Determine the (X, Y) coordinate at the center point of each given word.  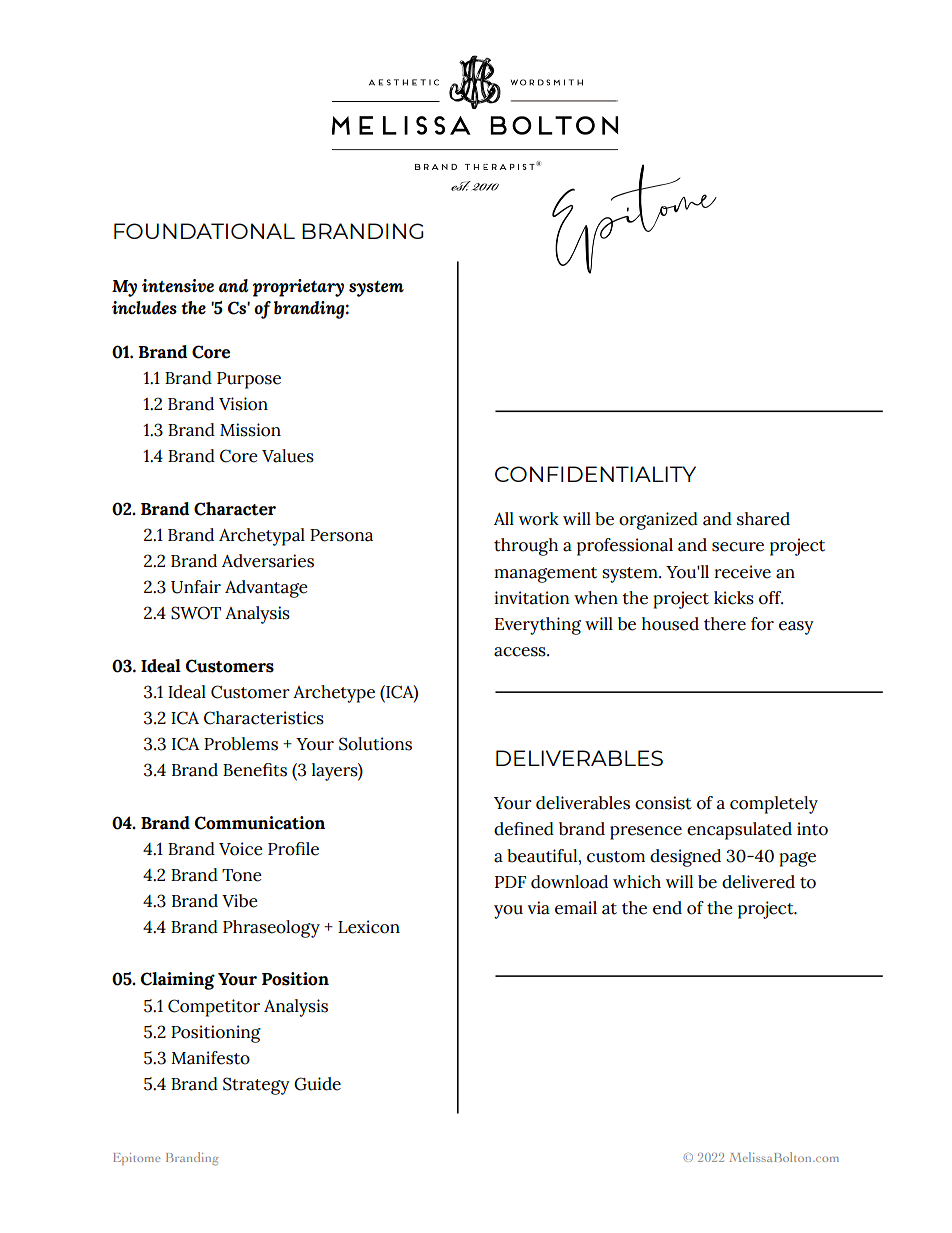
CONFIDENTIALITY (595, 474)
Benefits (255, 770)
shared (763, 519)
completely (774, 805)
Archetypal (262, 537)
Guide (317, 1084)
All (504, 518)
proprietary (298, 288)
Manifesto (210, 1058)
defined (524, 829)
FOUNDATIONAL (204, 231)
